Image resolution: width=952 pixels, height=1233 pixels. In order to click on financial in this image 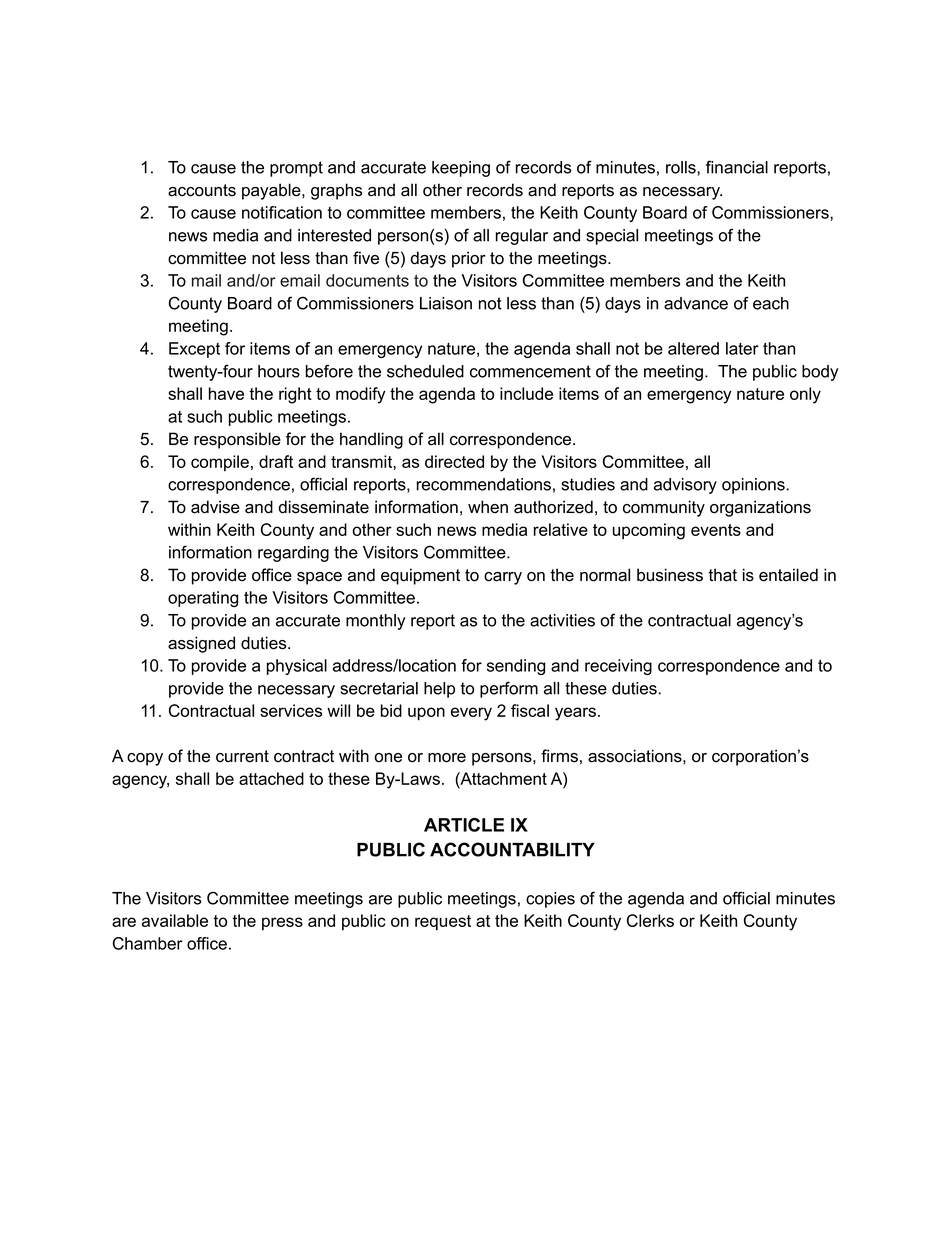, I will do `click(737, 167)`.
